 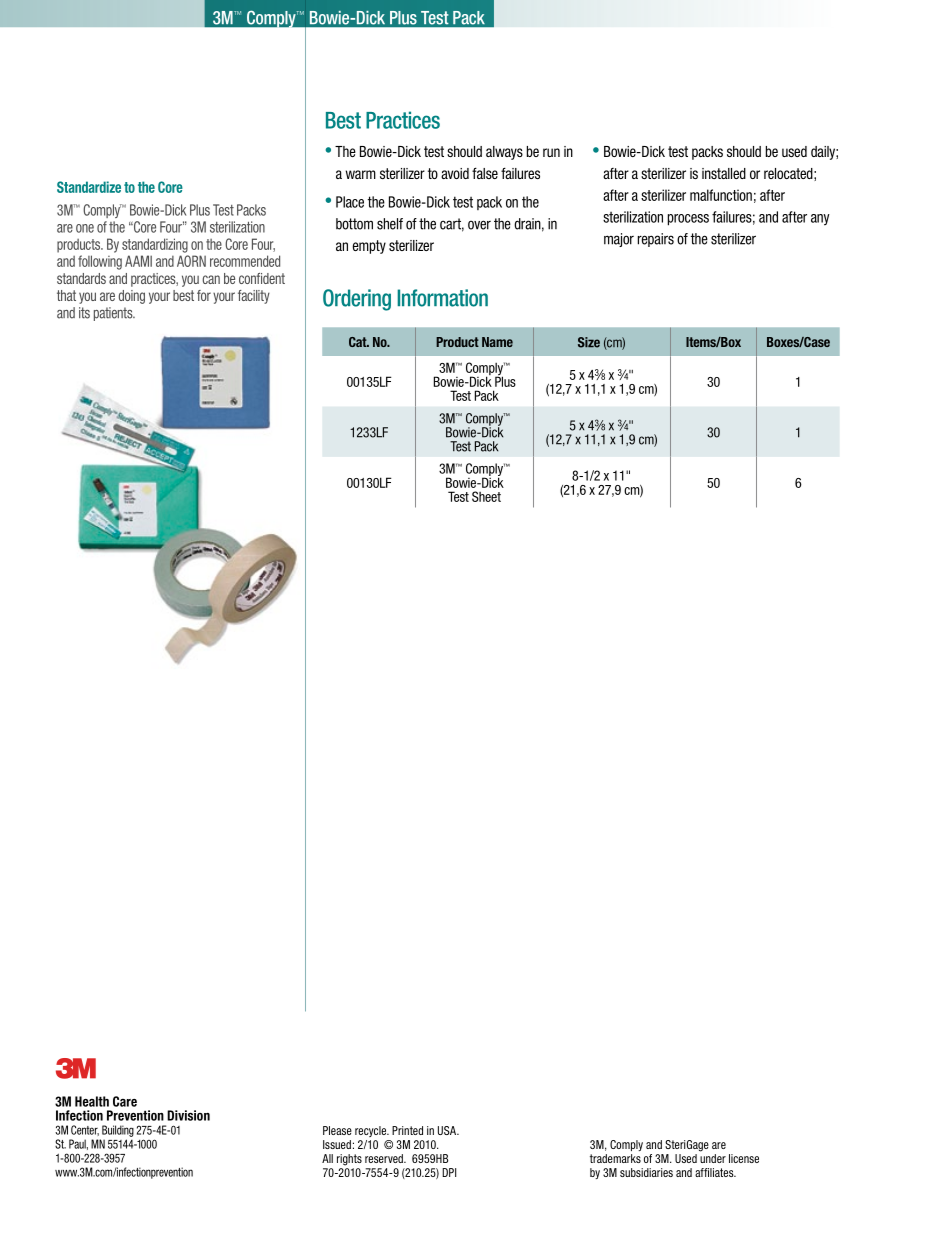 I want to click on license, so click(x=744, y=1158).
